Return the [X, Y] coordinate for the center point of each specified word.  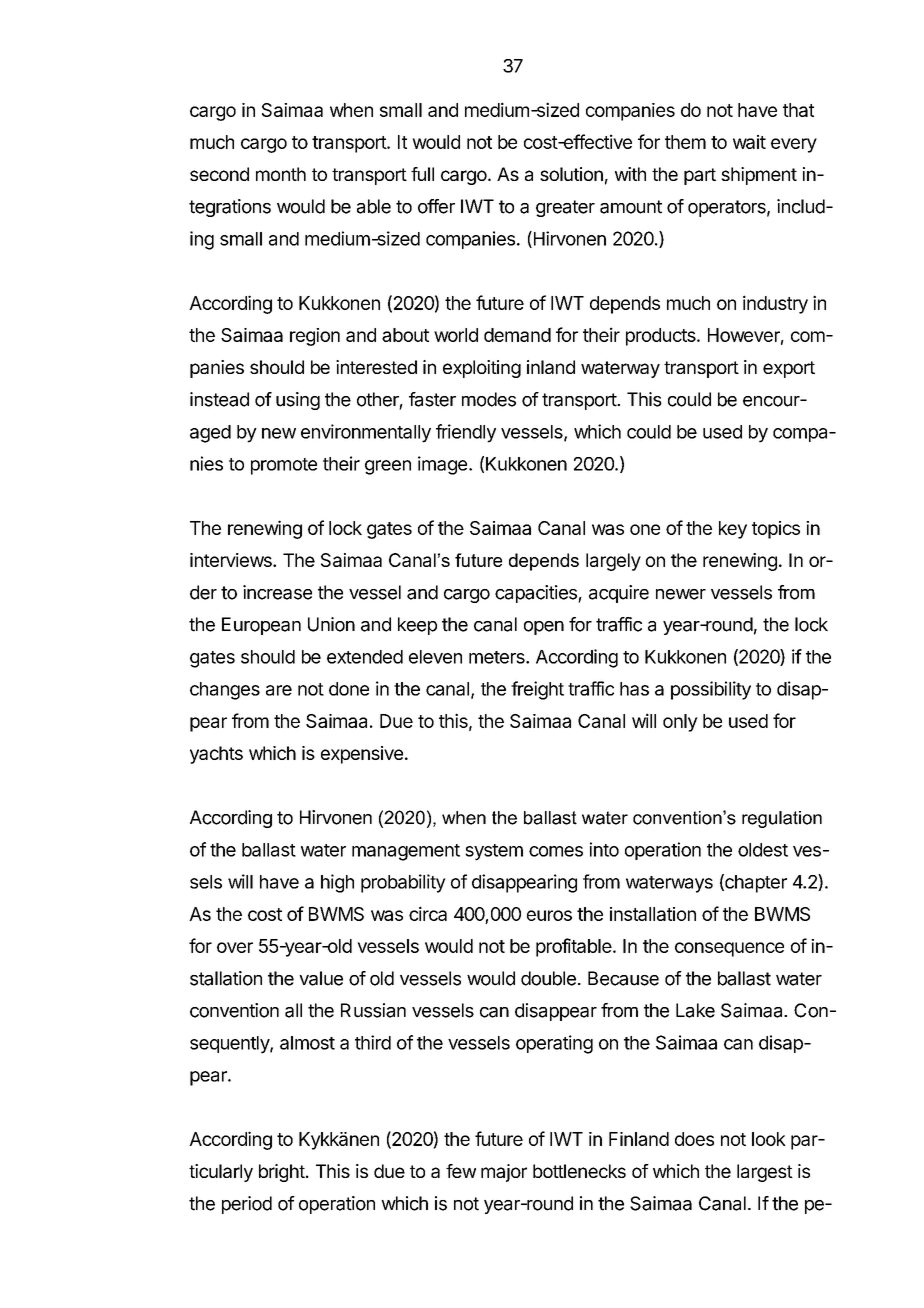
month [281, 174]
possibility [711, 690]
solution [571, 174]
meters [498, 657]
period [247, 1205]
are [279, 690]
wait [749, 142]
